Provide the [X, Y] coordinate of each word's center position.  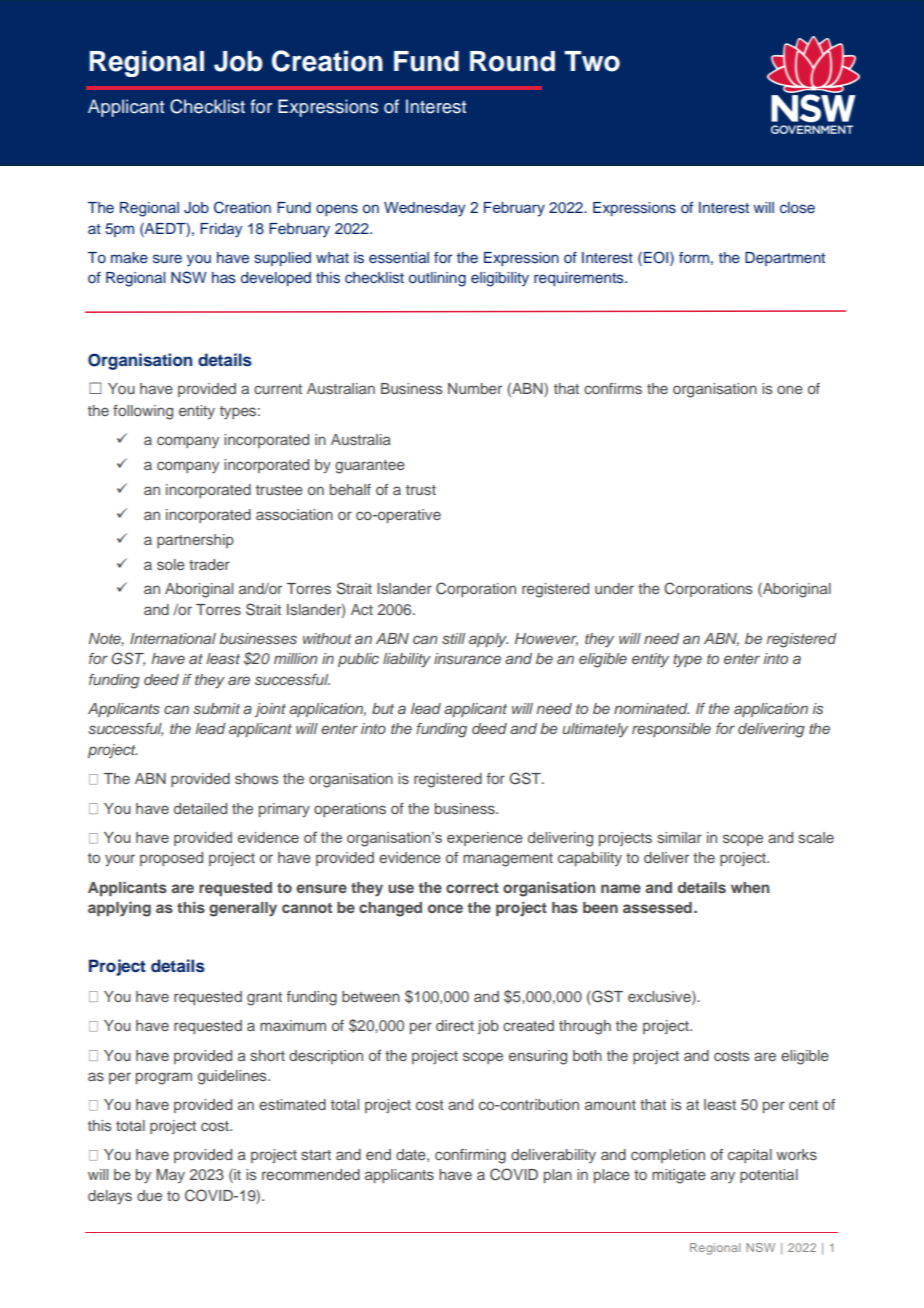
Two [592, 61]
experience [485, 839]
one [790, 389]
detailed [200, 808]
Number [475, 388]
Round [512, 61]
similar [679, 837]
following [143, 412]
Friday [221, 230]
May [170, 1176]
